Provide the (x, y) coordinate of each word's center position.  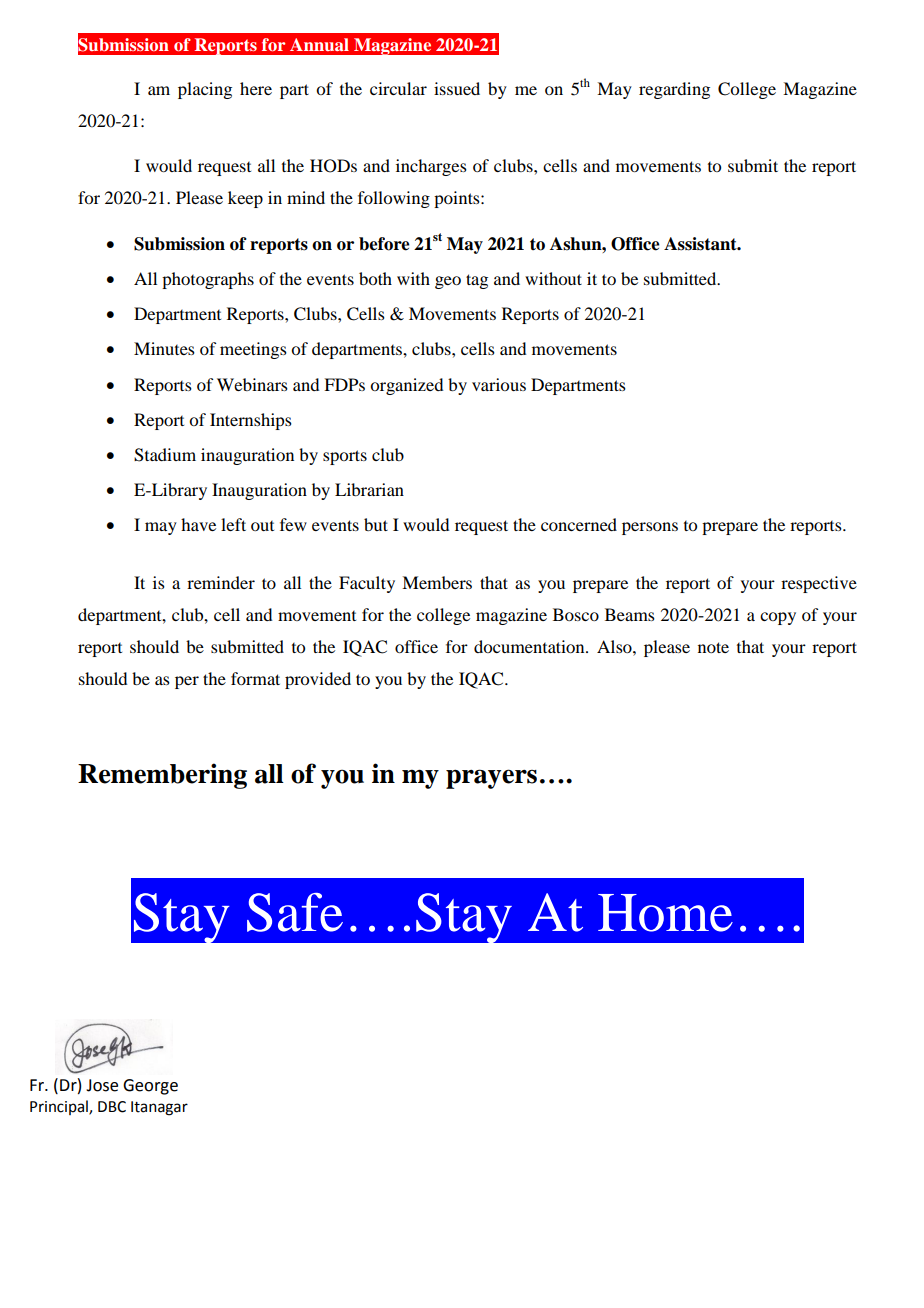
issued (457, 88)
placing (205, 90)
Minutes (164, 348)
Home (665, 913)
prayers (491, 779)
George (150, 1087)
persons (650, 528)
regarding (674, 90)
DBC (112, 1107)
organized (406, 386)
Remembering (162, 776)
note (713, 647)
